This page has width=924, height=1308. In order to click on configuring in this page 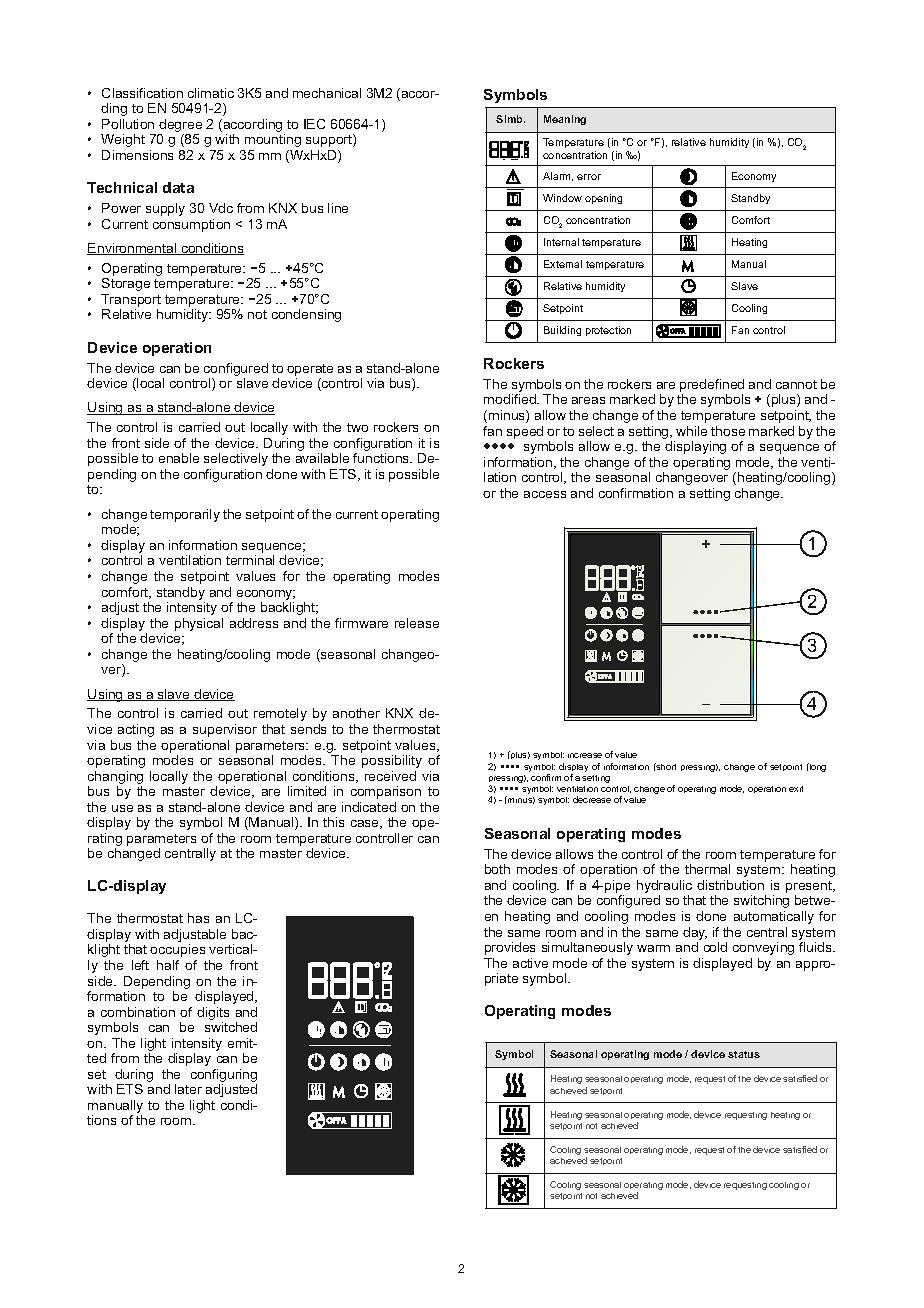, I will do `click(224, 1077)`.
